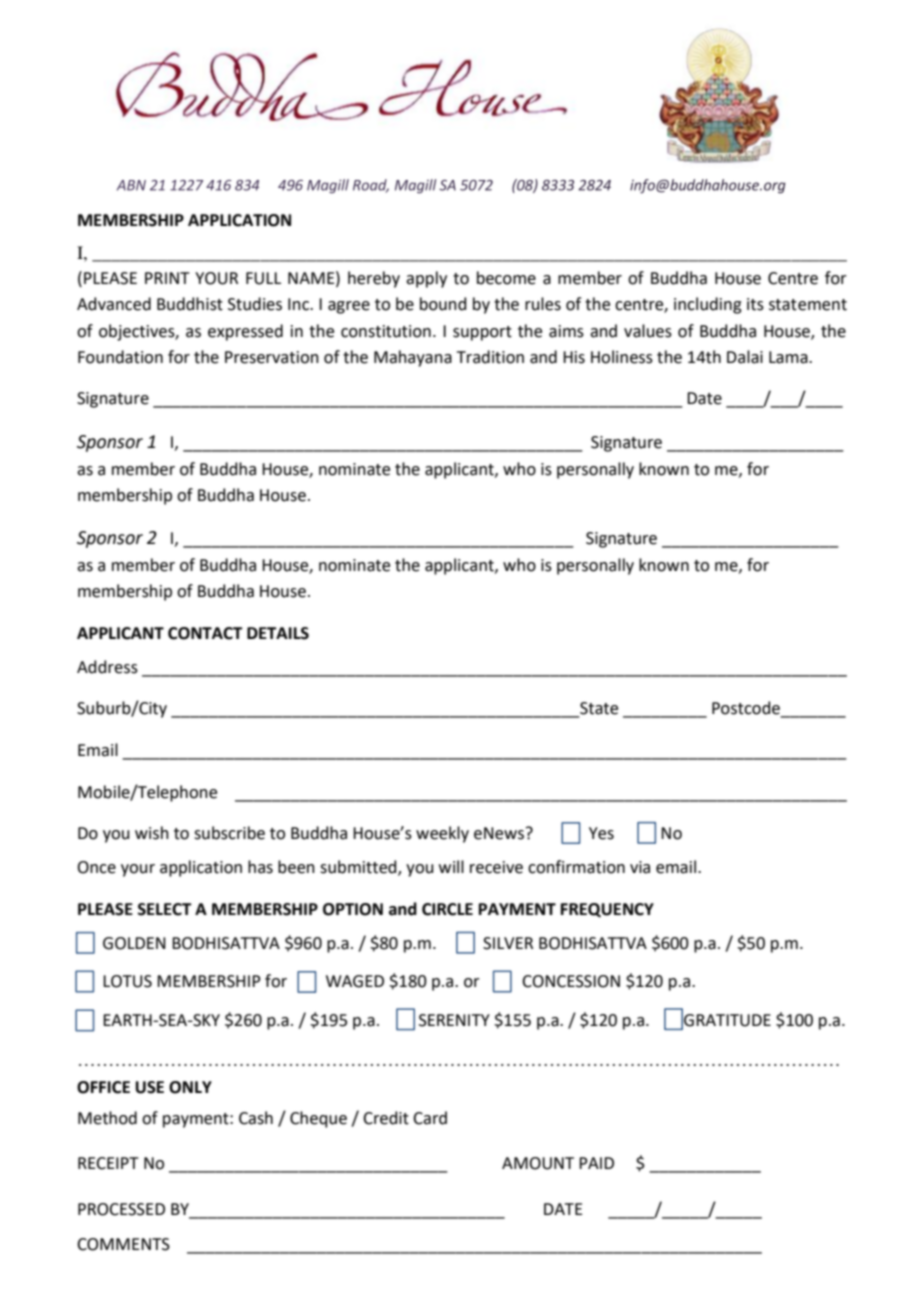 The height and width of the screenshot is (1308, 924). Describe the element at coordinates (443, 304) in the screenshot. I see `bound` at that location.
